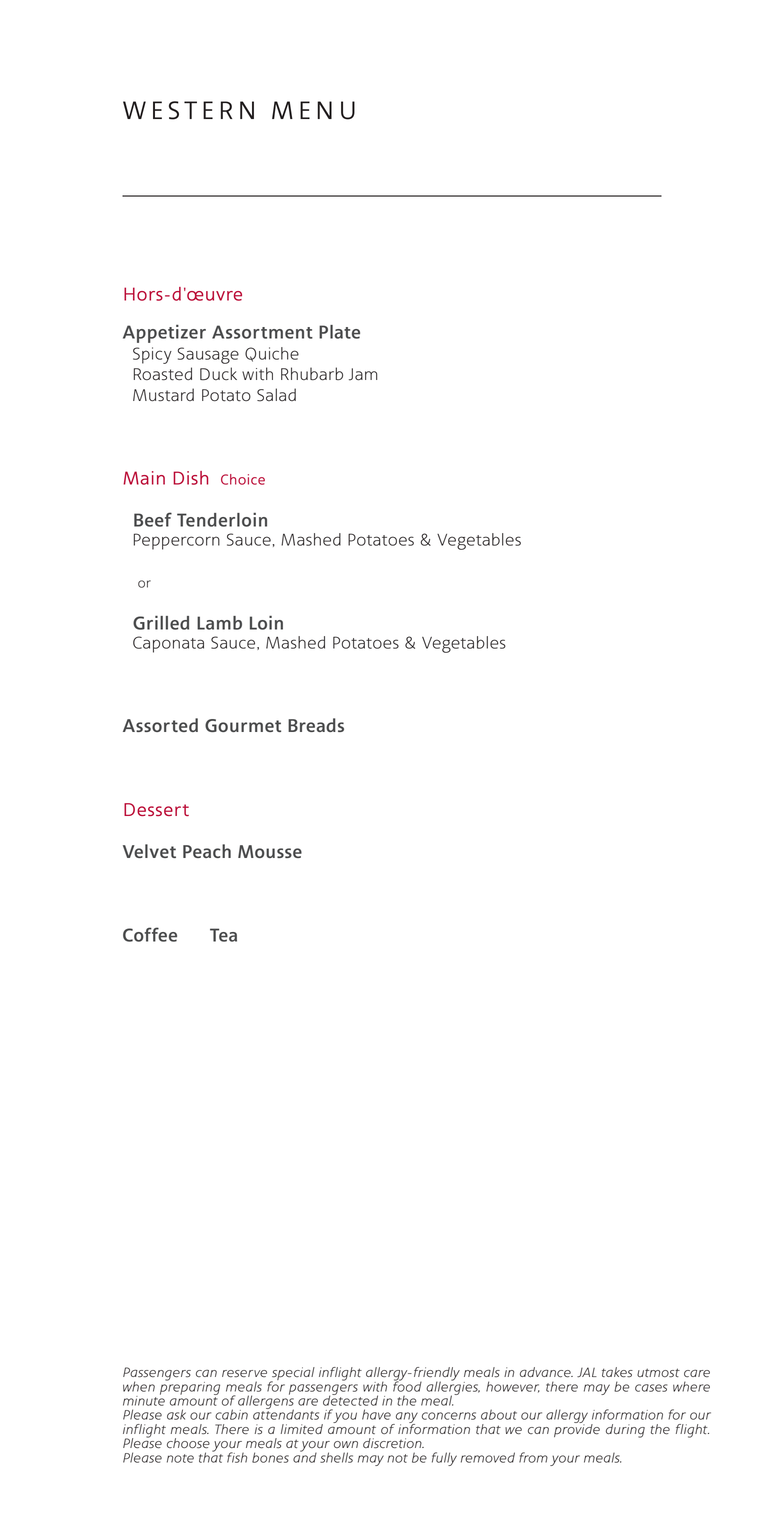 The width and height of the image is (784, 1529). What do you see at coordinates (207, 851) in the image?
I see `Peach` at bounding box center [207, 851].
